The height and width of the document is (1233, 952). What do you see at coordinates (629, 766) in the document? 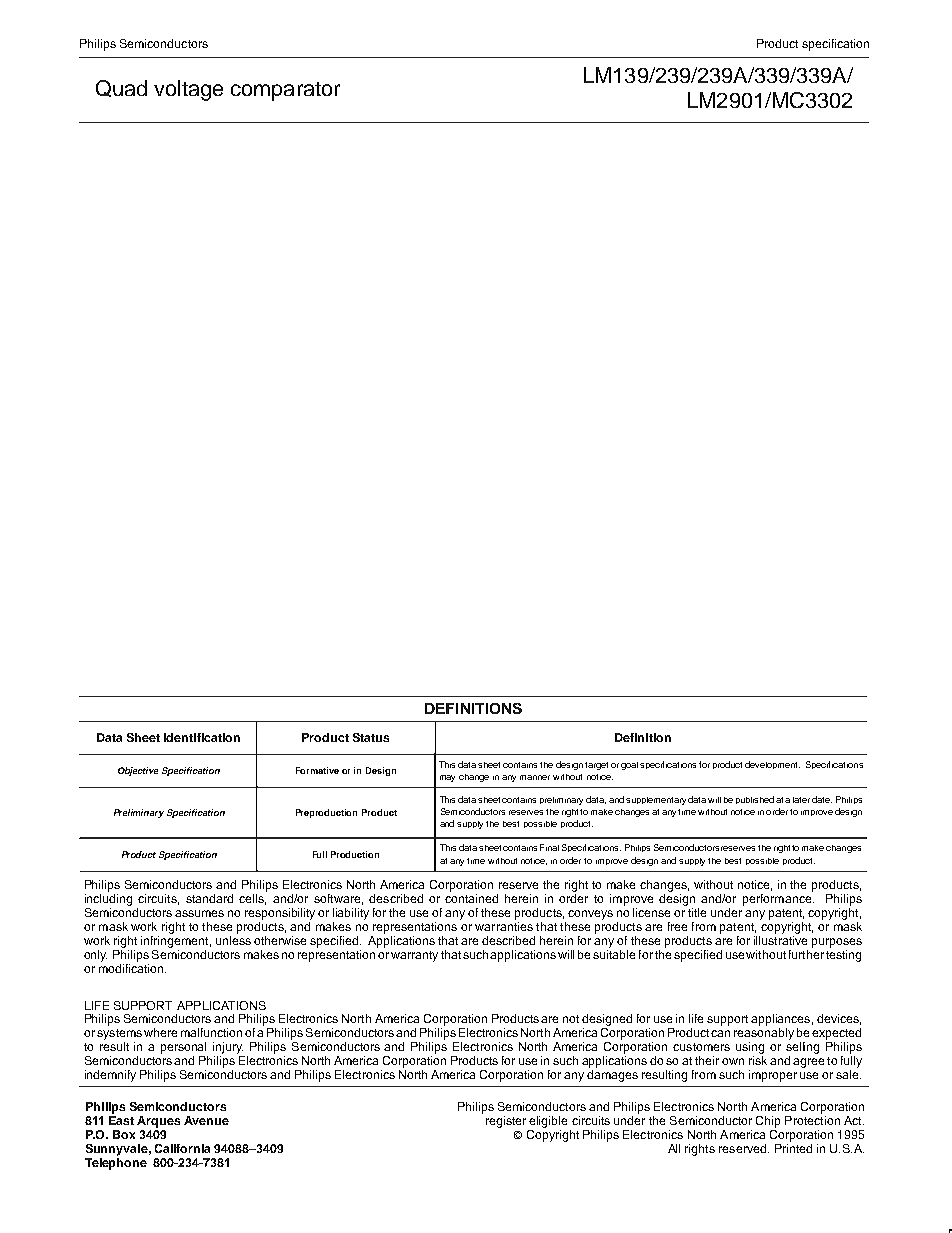
I see `goal` at bounding box center [629, 766].
